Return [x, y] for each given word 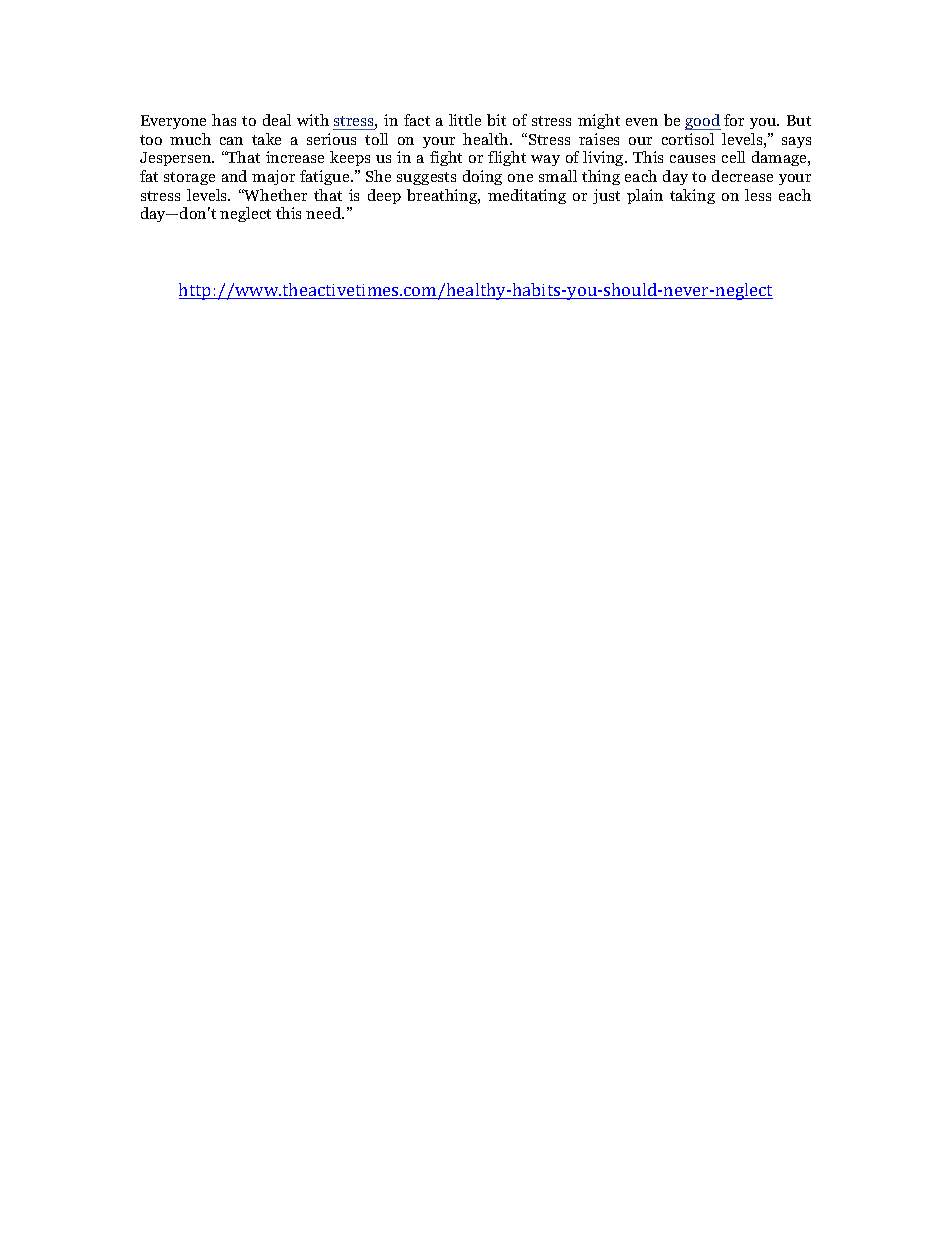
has [224, 120]
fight [446, 158]
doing [482, 177]
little [465, 120]
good [703, 122]
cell [733, 157]
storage [189, 178]
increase [295, 157]
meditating [527, 196]
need [325, 213]
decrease [742, 176]
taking [692, 196]
